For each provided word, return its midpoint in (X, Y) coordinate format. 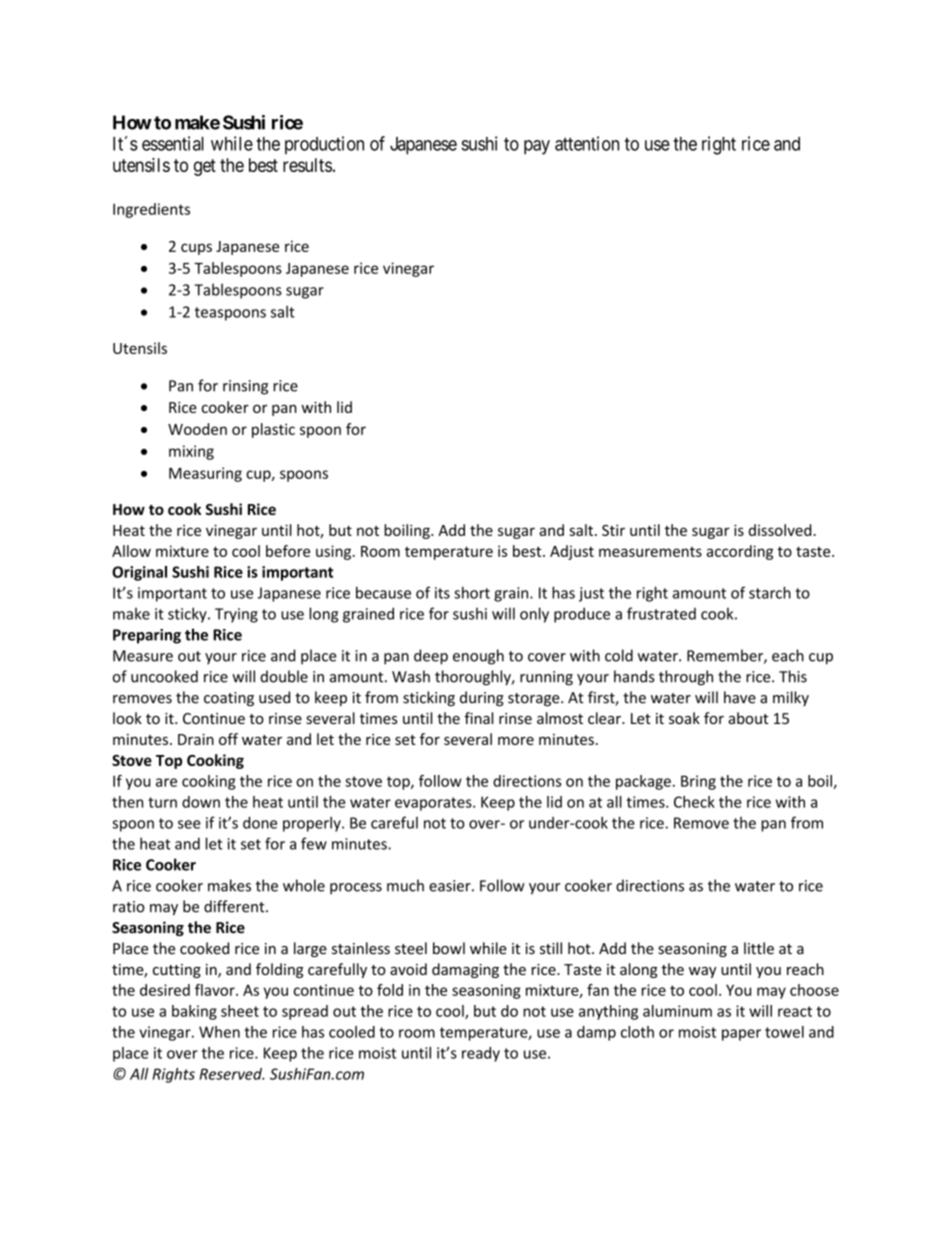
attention (587, 143)
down (201, 802)
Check (694, 802)
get (205, 167)
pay (537, 147)
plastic (273, 430)
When (219, 1032)
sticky (188, 615)
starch (770, 592)
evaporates (434, 804)
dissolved (781, 530)
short (472, 592)
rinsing (245, 387)
